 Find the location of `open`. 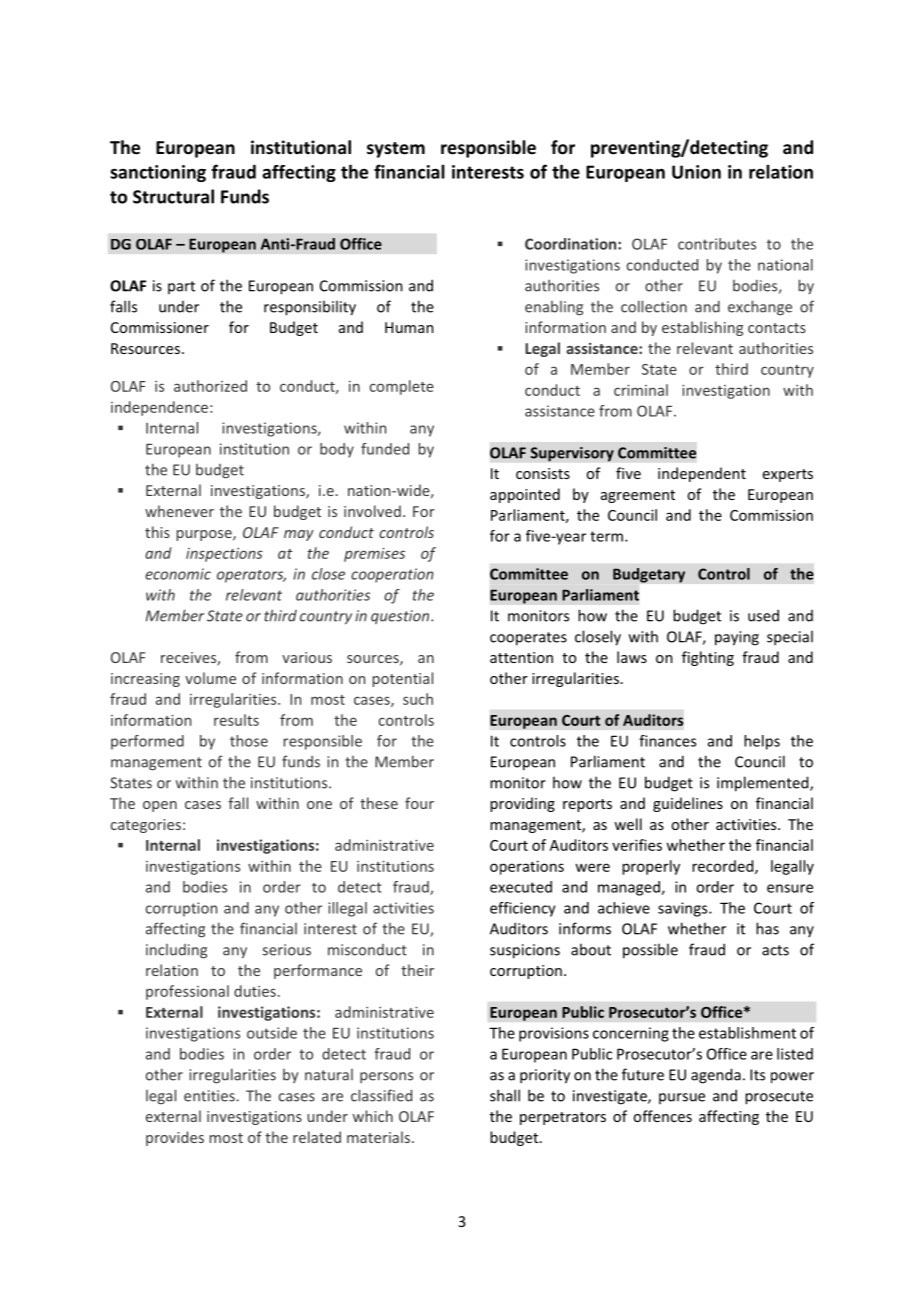

open is located at coordinates (160, 806).
